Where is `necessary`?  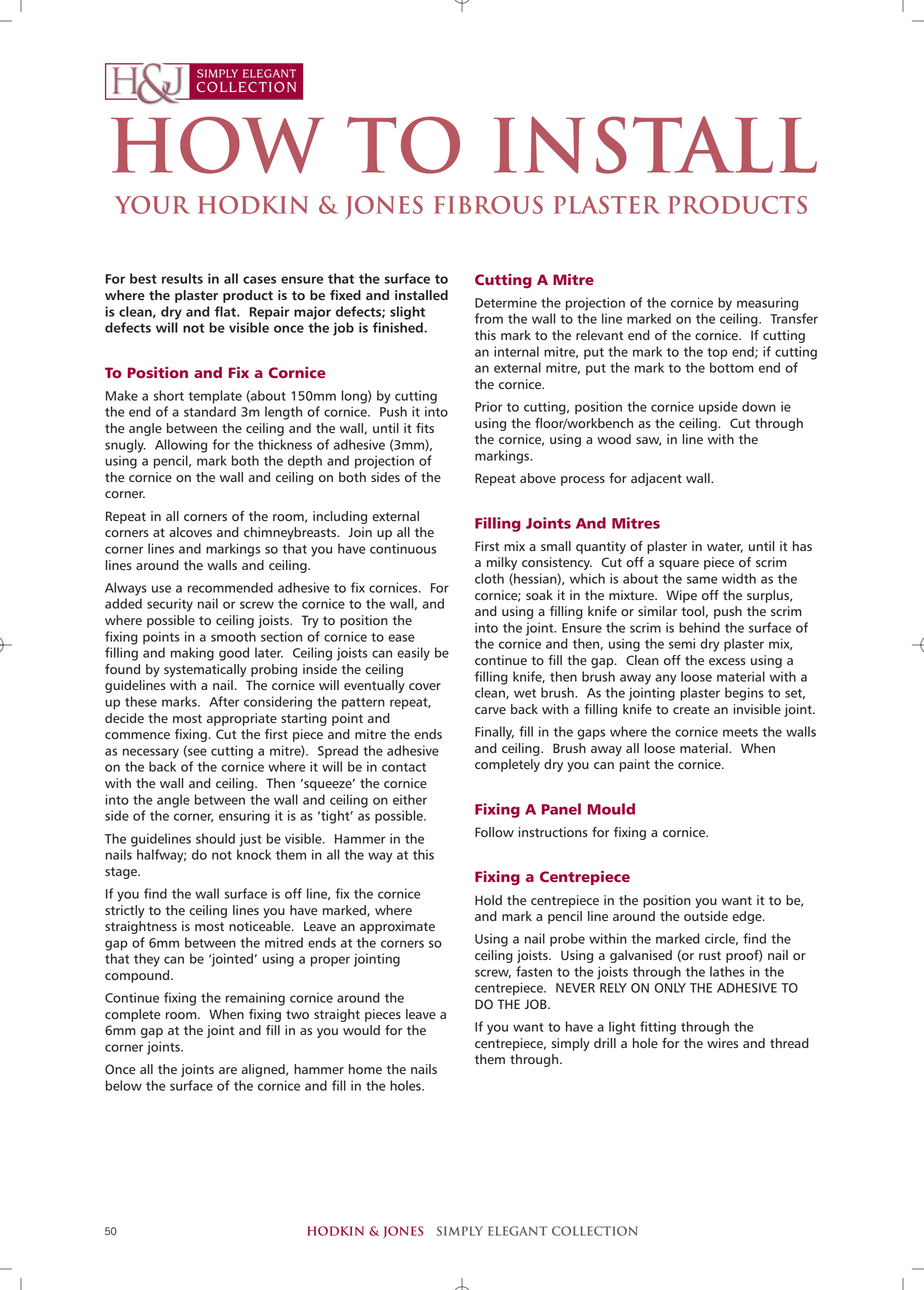 necessary is located at coordinates (151, 753).
